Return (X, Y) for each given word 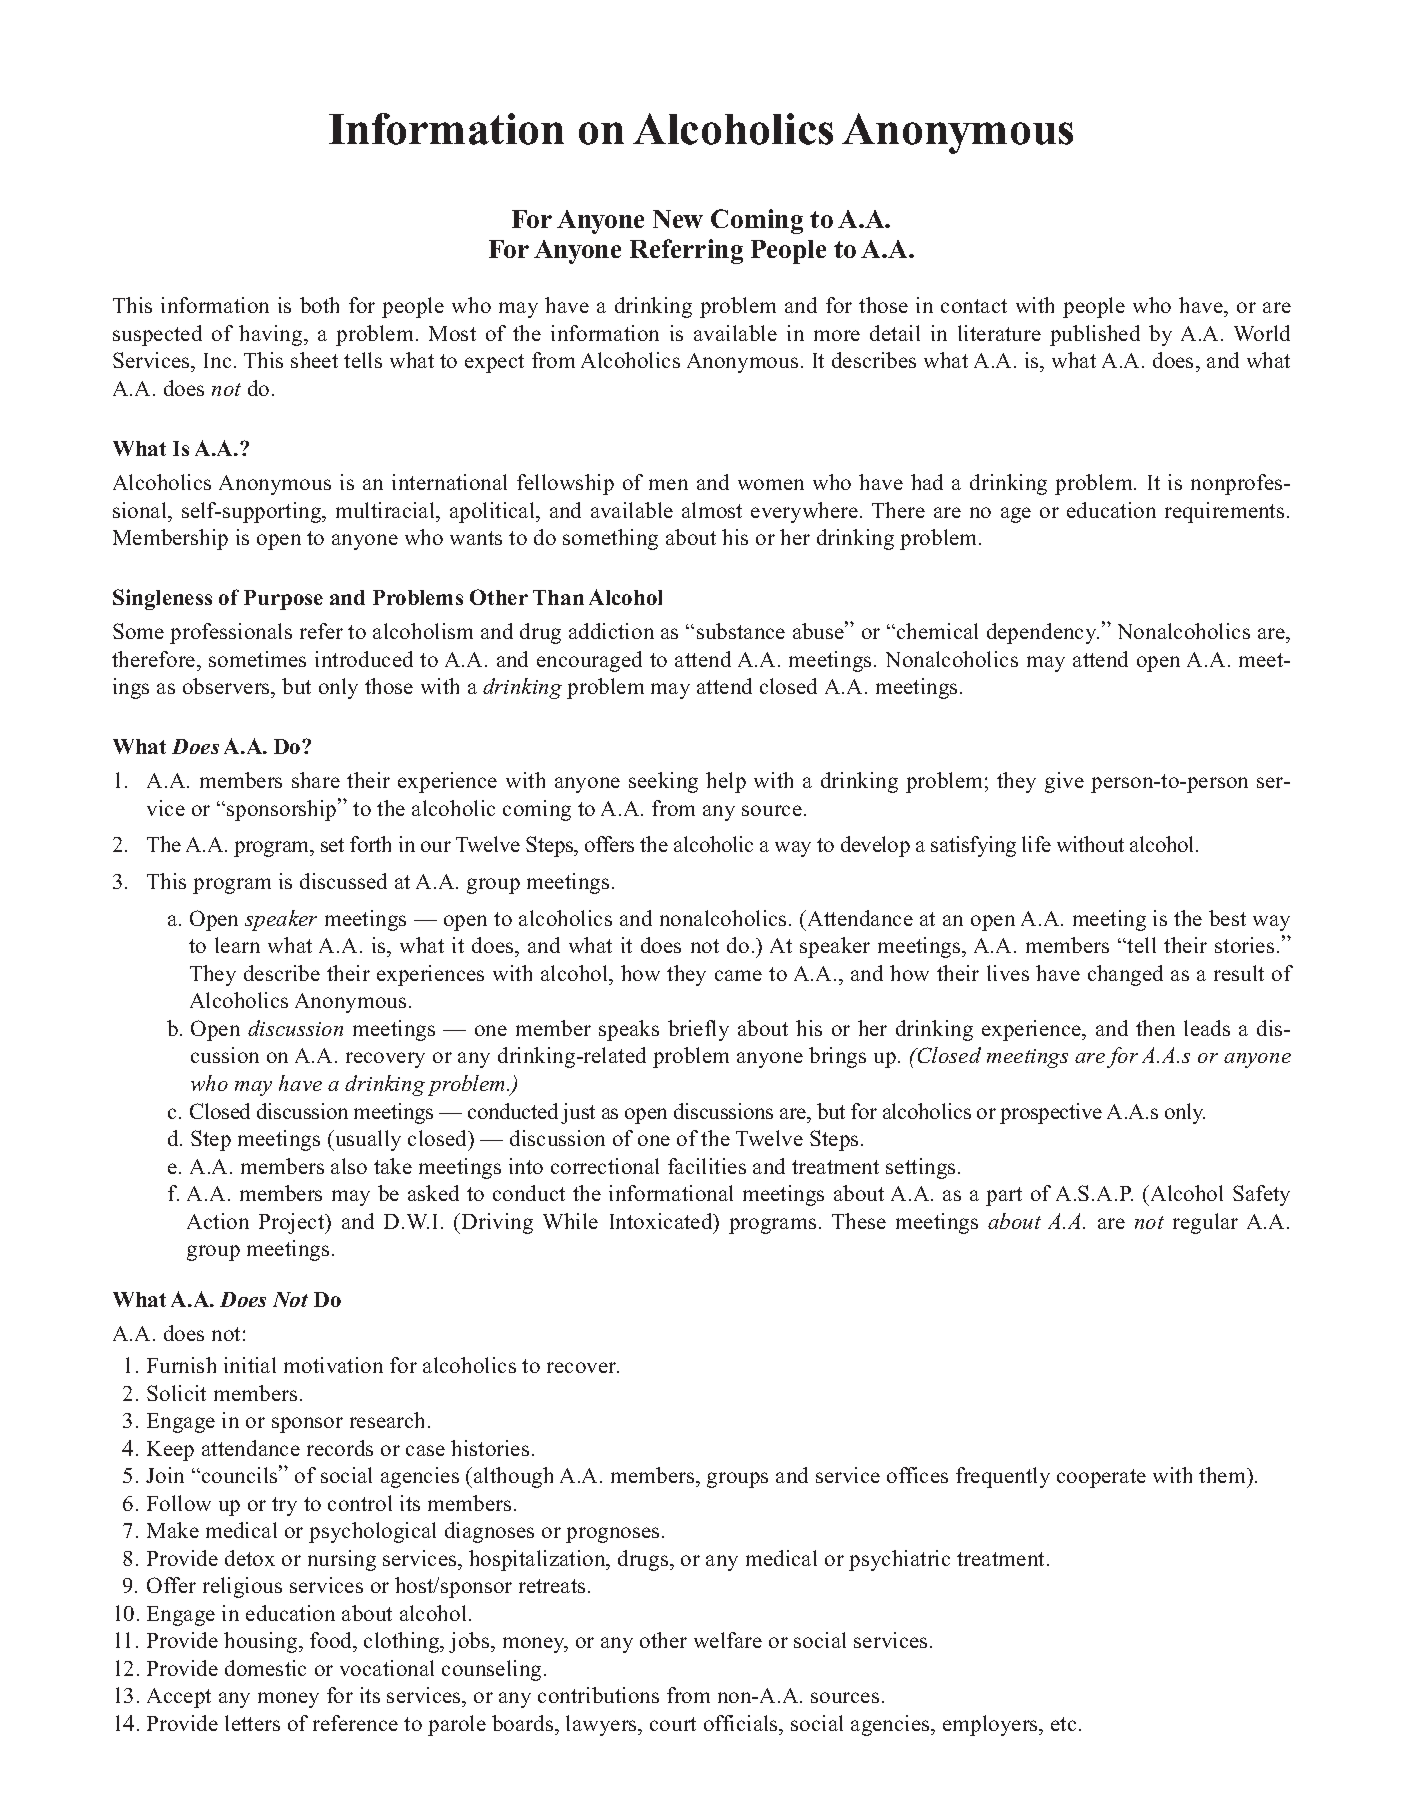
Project (293, 1223)
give (1064, 782)
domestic (265, 1668)
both (319, 305)
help (726, 782)
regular (1205, 1223)
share (316, 780)
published (1095, 335)
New (678, 219)
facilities (707, 1166)
